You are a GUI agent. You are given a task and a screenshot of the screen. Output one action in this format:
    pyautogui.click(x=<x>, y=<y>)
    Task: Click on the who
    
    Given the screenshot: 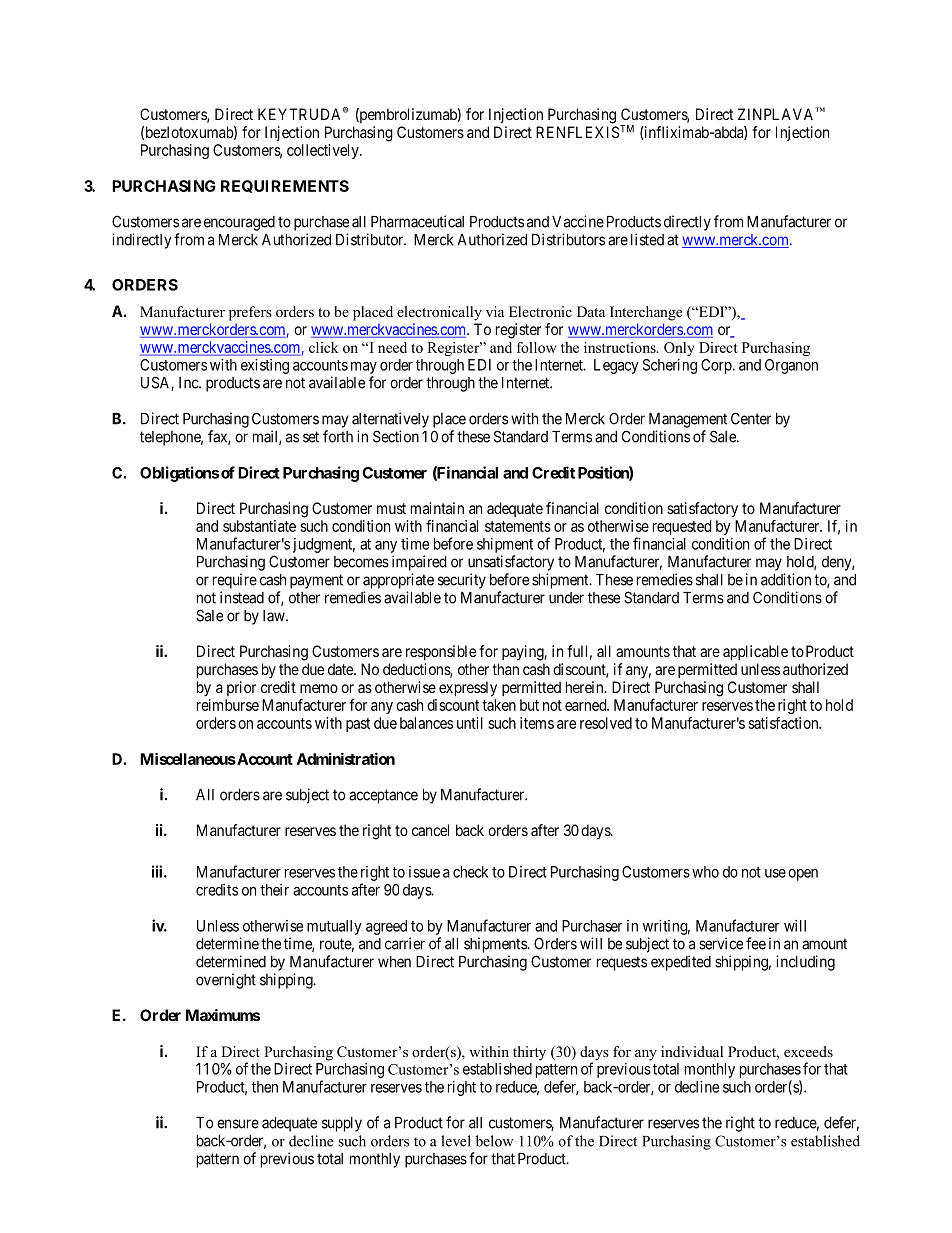 What is the action you would take?
    pyautogui.click(x=705, y=872)
